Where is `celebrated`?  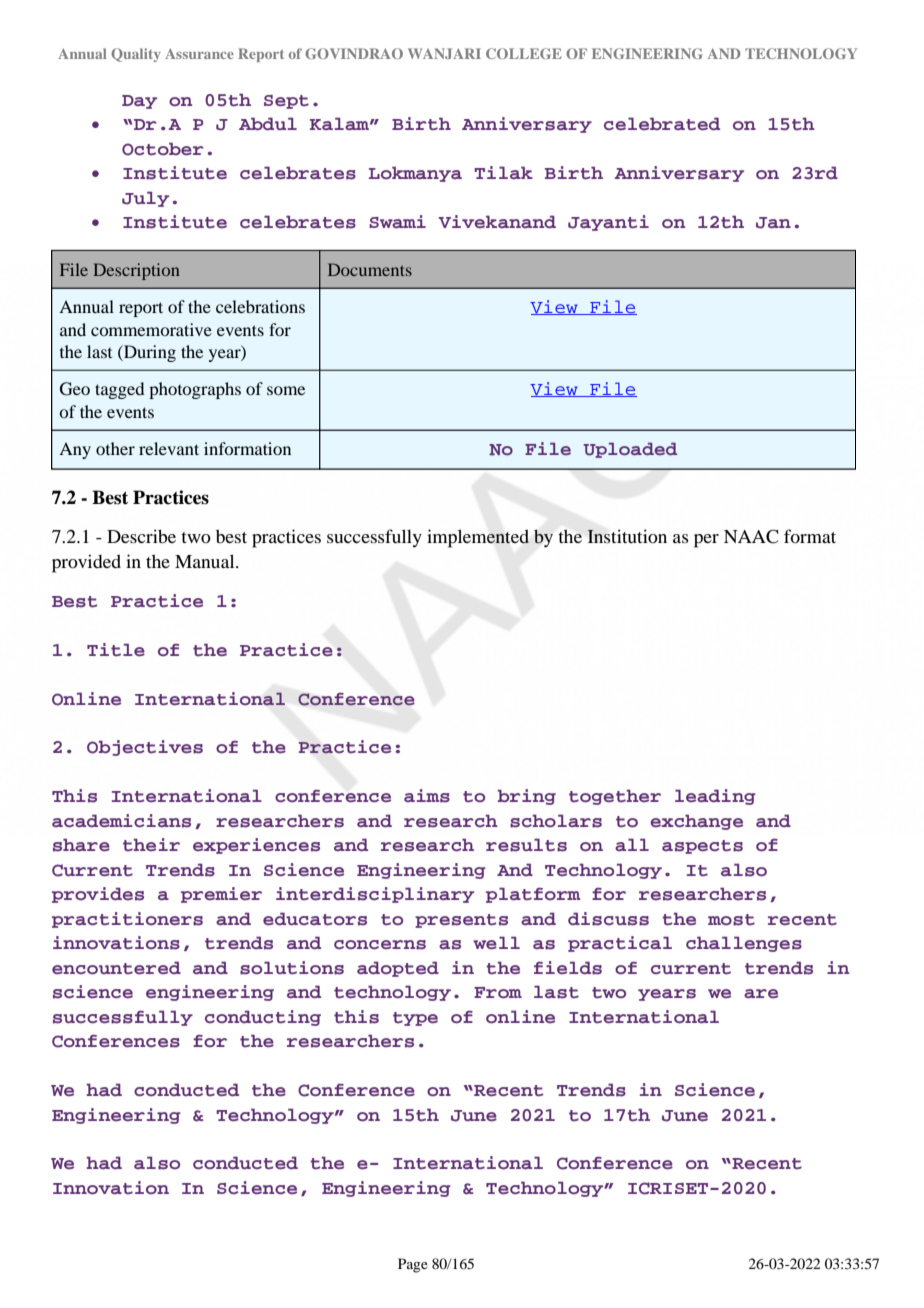
celebrated is located at coordinates (662, 124).
